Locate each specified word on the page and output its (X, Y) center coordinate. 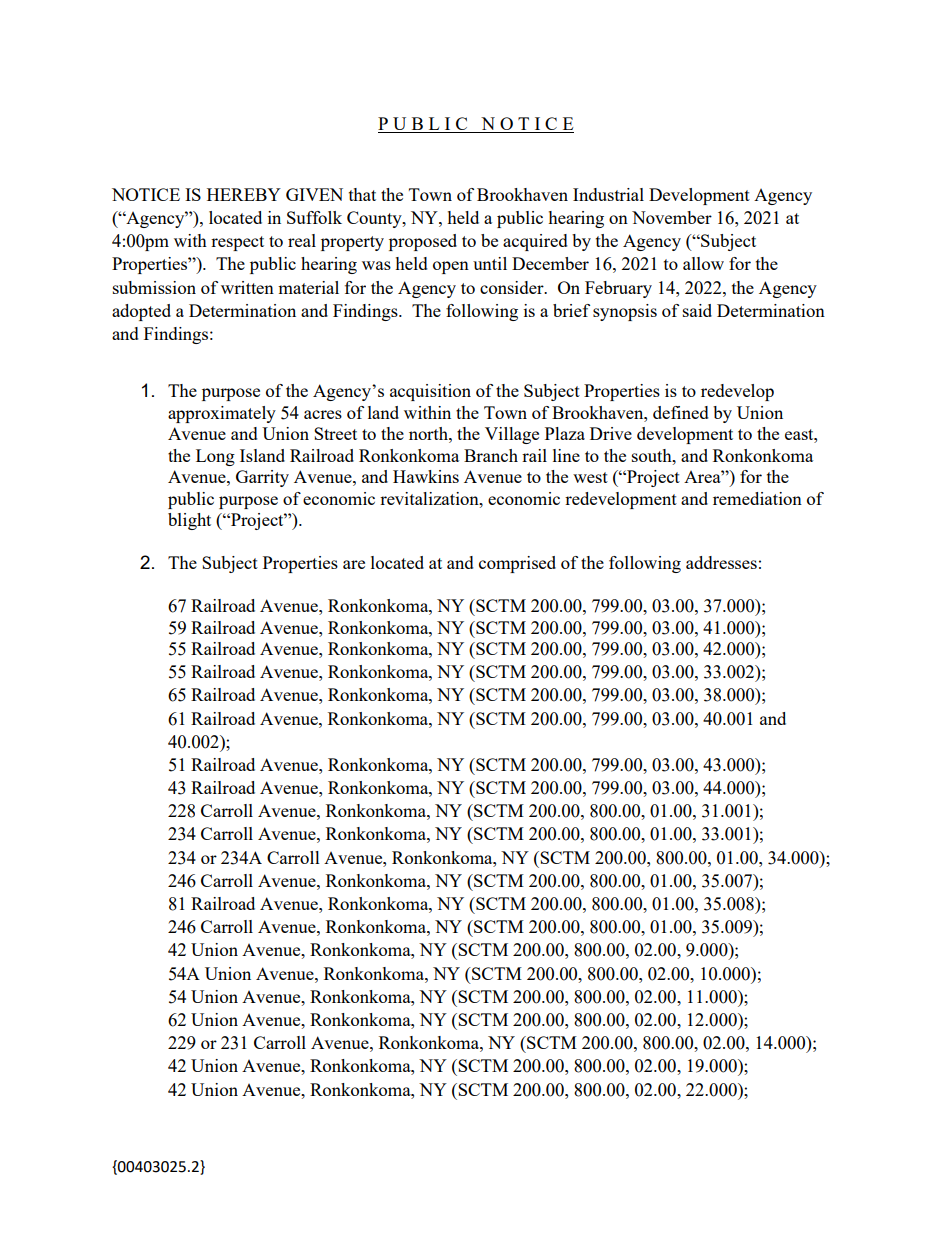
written (247, 287)
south (653, 455)
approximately (222, 414)
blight (189, 521)
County (375, 219)
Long (215, 457)
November (672, 217)
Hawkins (426, 476)
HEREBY (244, 194)
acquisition (430, 392)
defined (681, 412)
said (697, 310)
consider (513, 287)
